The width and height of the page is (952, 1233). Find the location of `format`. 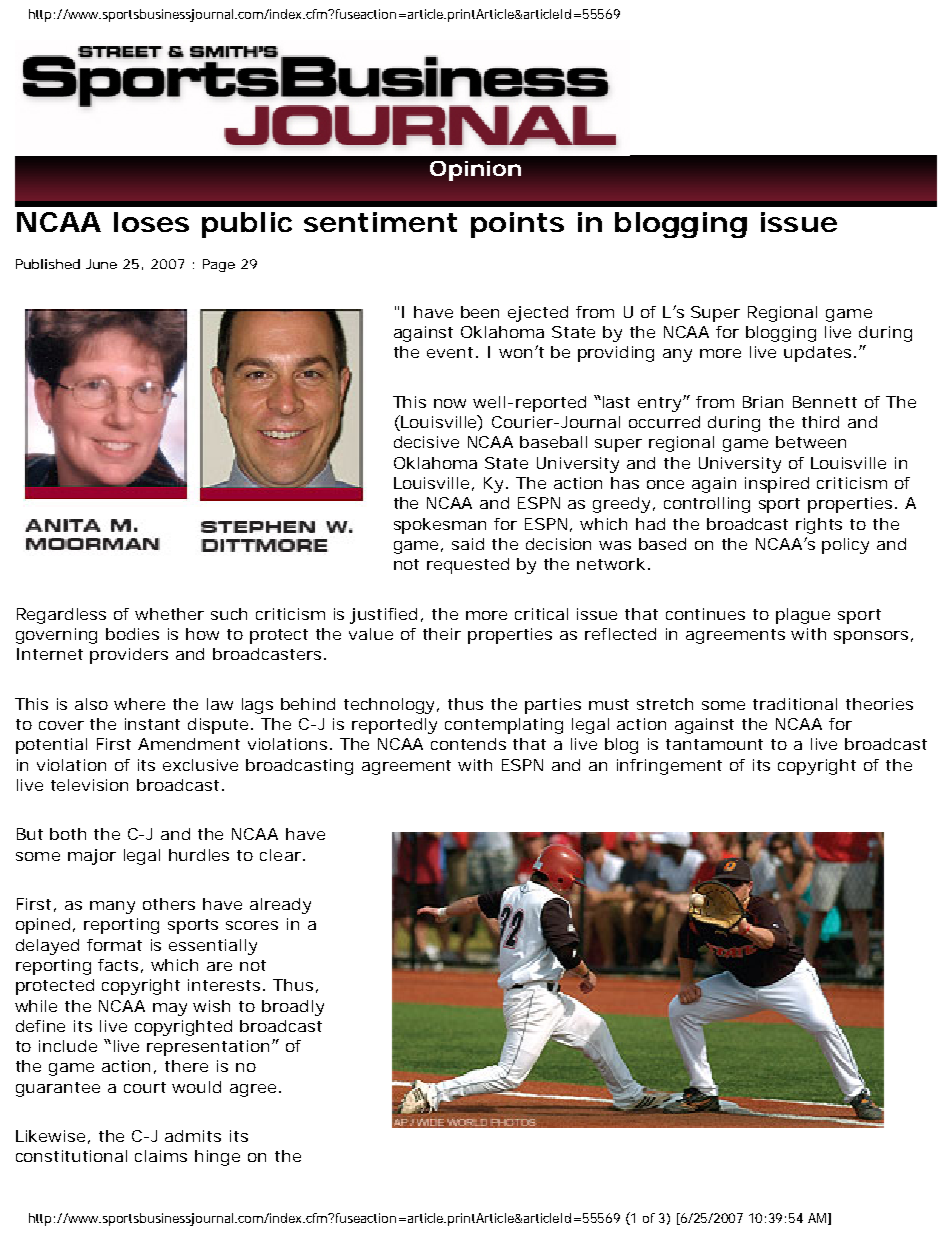

format is located at coordinates (114, 945).
